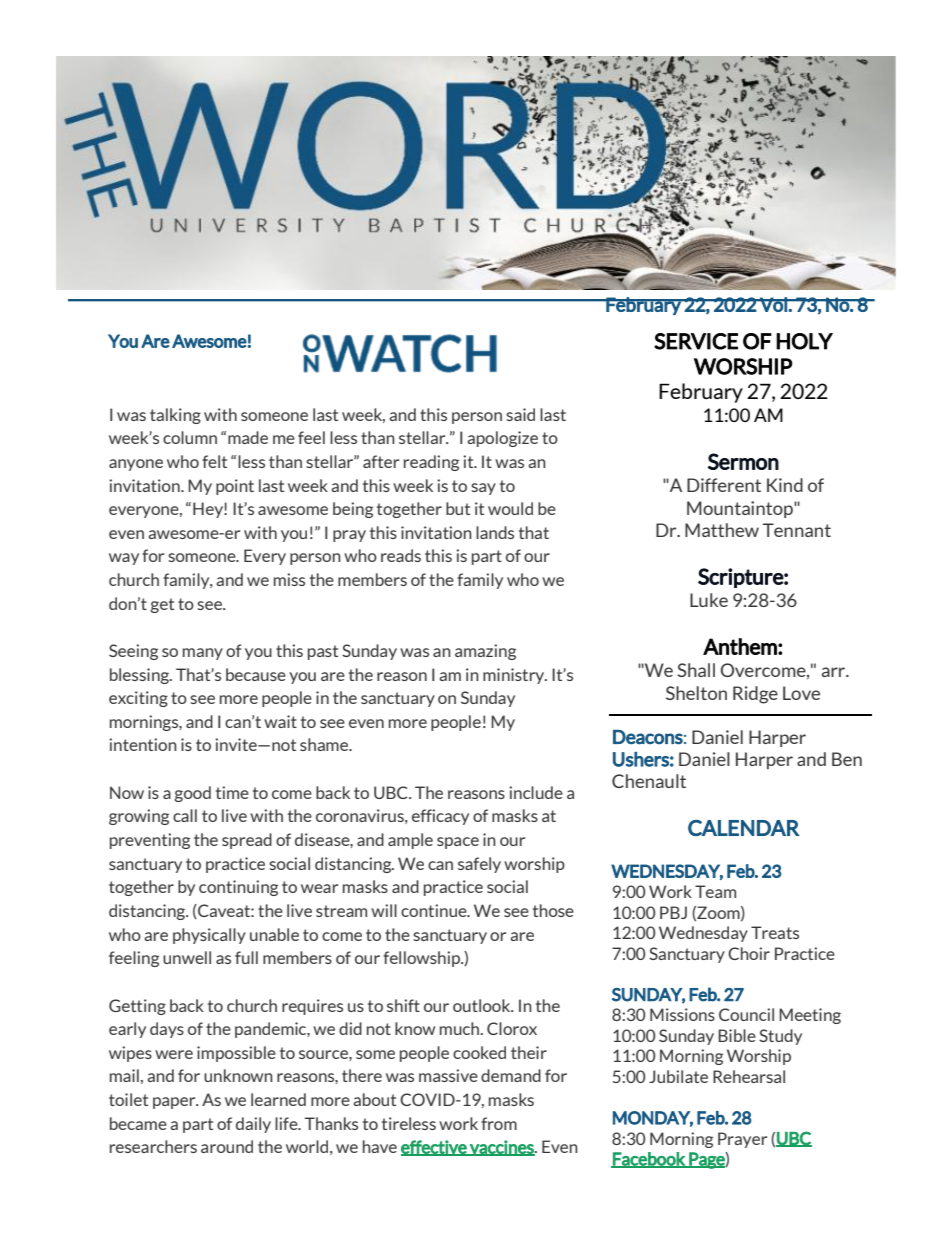  Describe the element at coordinates (238, 888) in the image. I see `continuing` at that location.
